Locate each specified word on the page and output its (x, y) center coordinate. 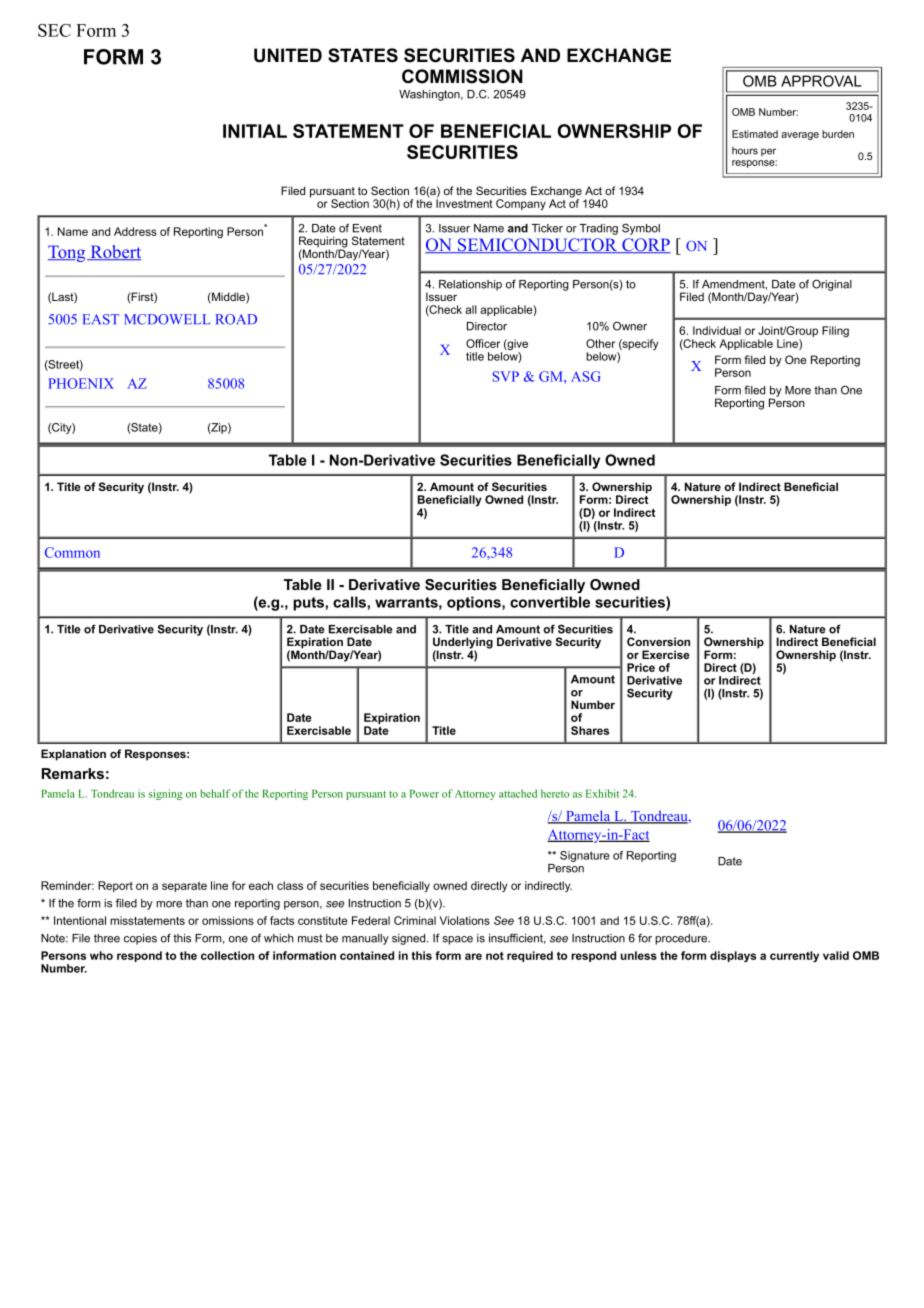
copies (140, 939)
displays (733, 956)
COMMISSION (462, 76)
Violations (464, 920)
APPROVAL (821, 81)
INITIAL (255, 131)
